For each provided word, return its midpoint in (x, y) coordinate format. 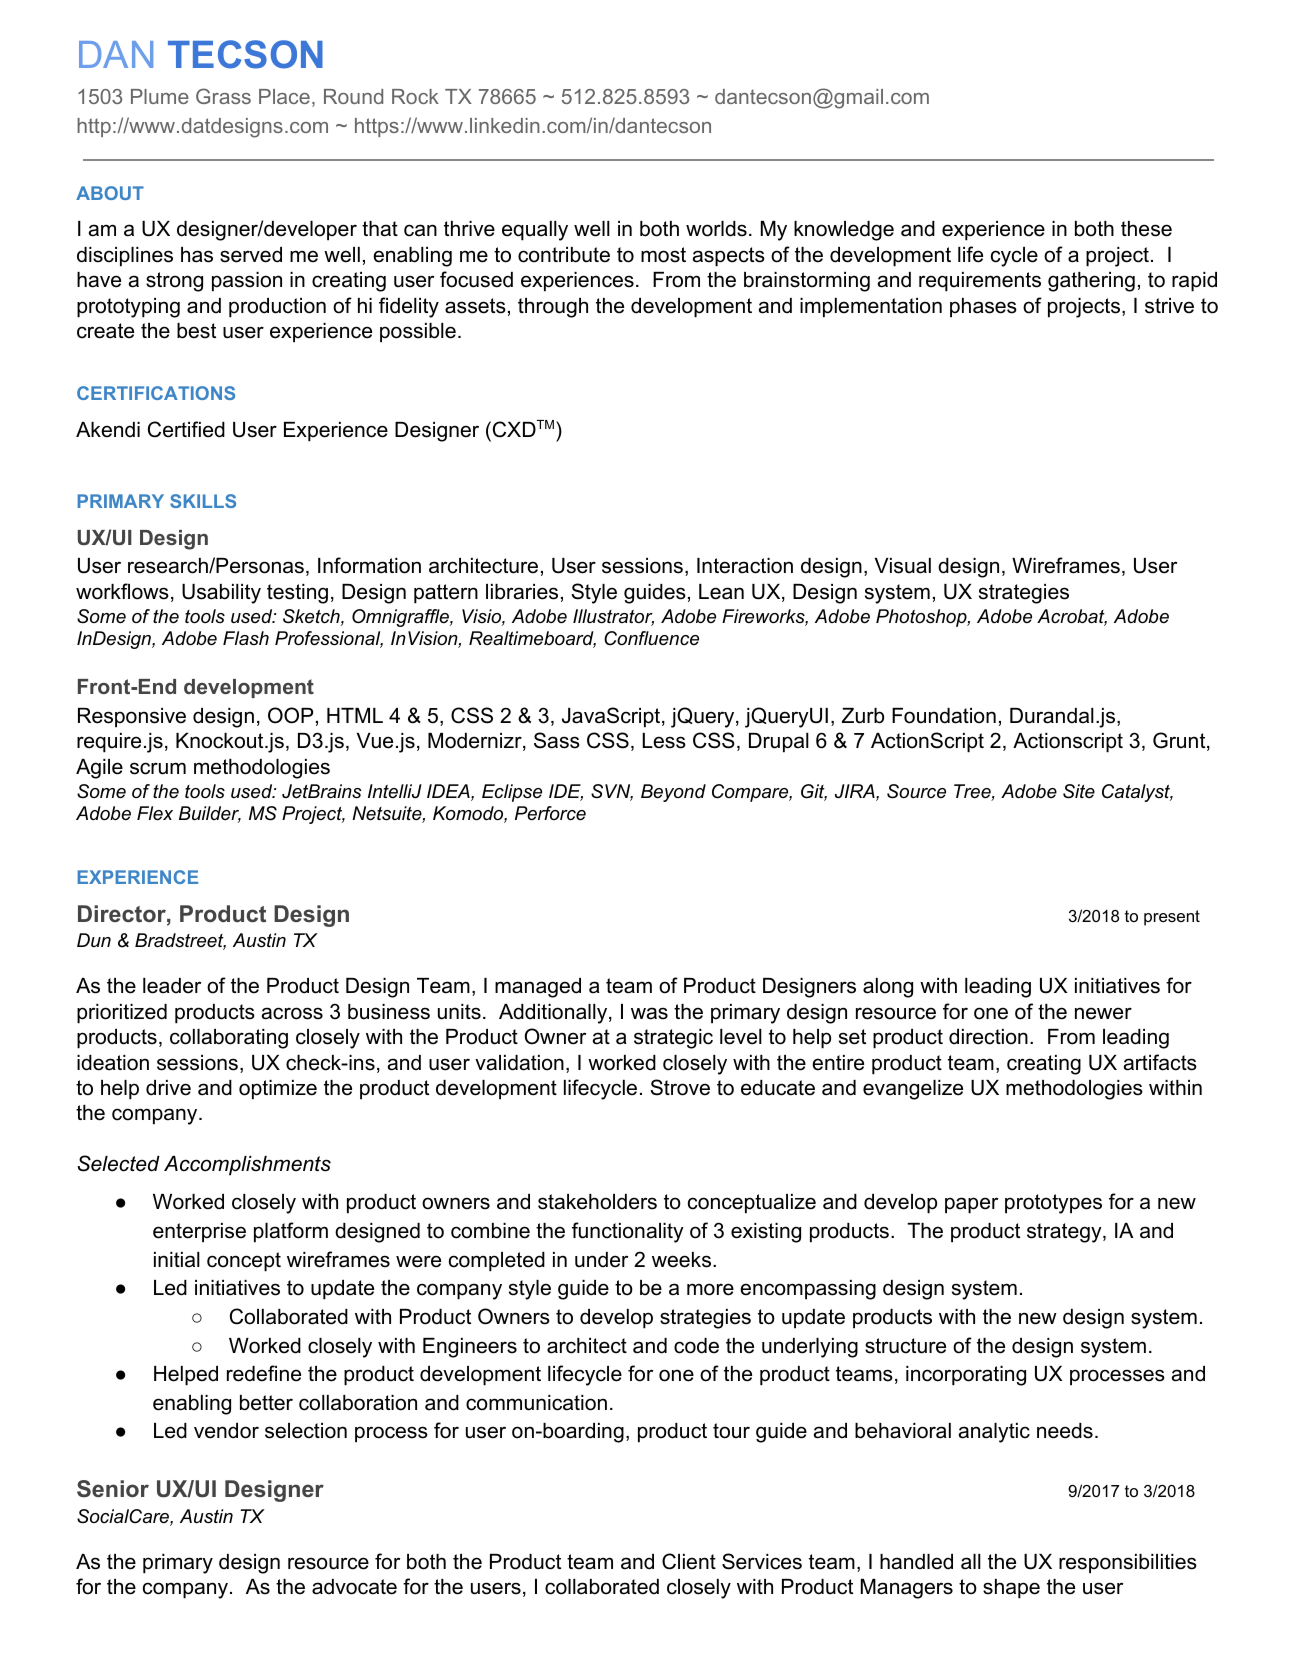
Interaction (745, 566)
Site (1079, 791)
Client (689, 1561)
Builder (210, 814)
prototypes (1053, 1204)
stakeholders (597, 1202)
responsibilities (1128, 1564)
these (1146, 229)
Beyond (673, 793)
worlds (716, 229)
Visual (903, 566)
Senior (113, 1489)
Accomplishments (247, 1166)
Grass (223, 96)
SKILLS (203, 501)
